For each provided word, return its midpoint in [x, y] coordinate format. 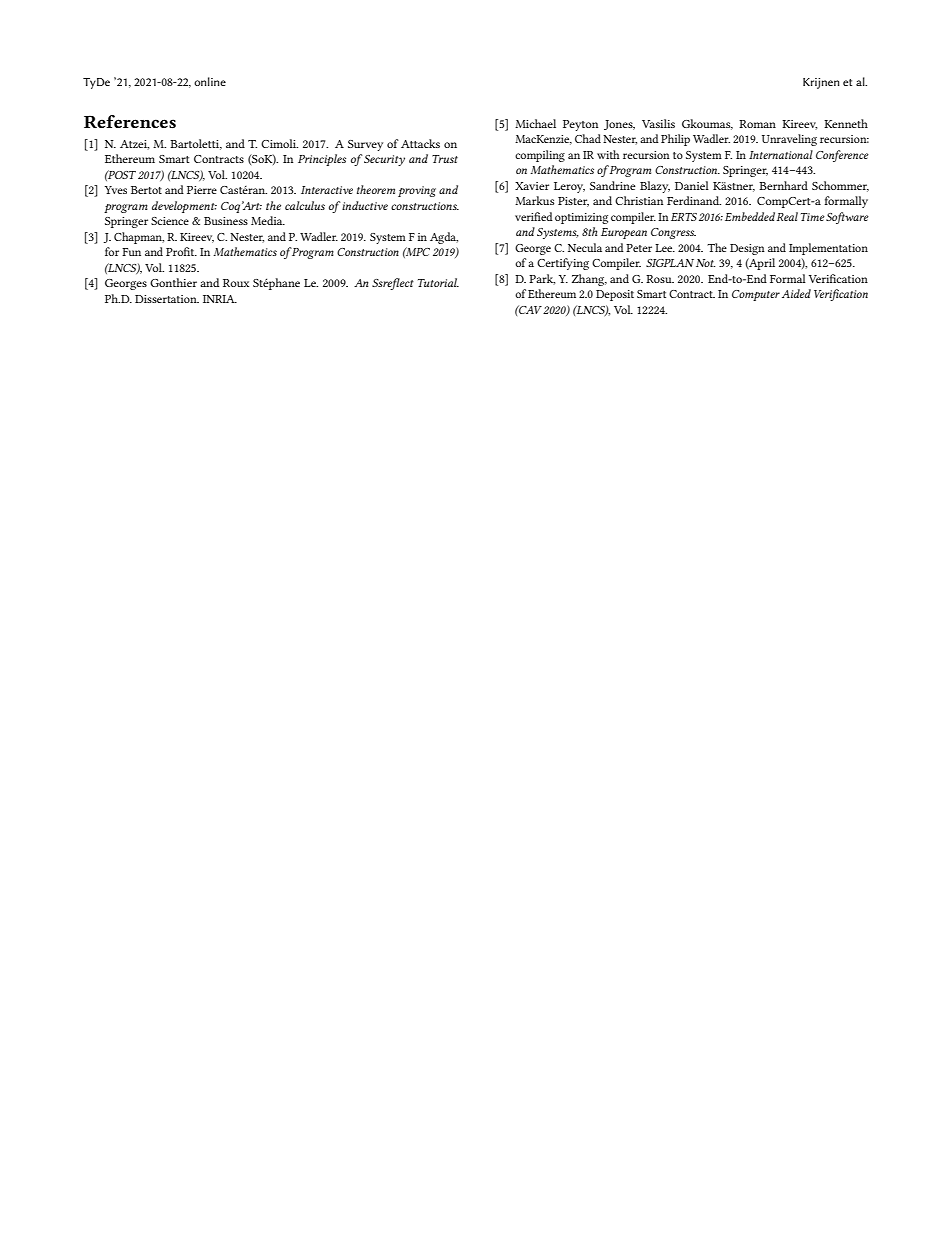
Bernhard [783, 185]
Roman [757, 124]
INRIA [220, 299]
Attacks [420, 143]
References [130, 121]
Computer [756, 295]
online [210, 81]
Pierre [202, 190]
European [624, 233]
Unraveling [789, 140]
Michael [535, 123]
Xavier [532, 186]
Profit [181, 251]
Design [747, 249]
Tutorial [438, 282]
